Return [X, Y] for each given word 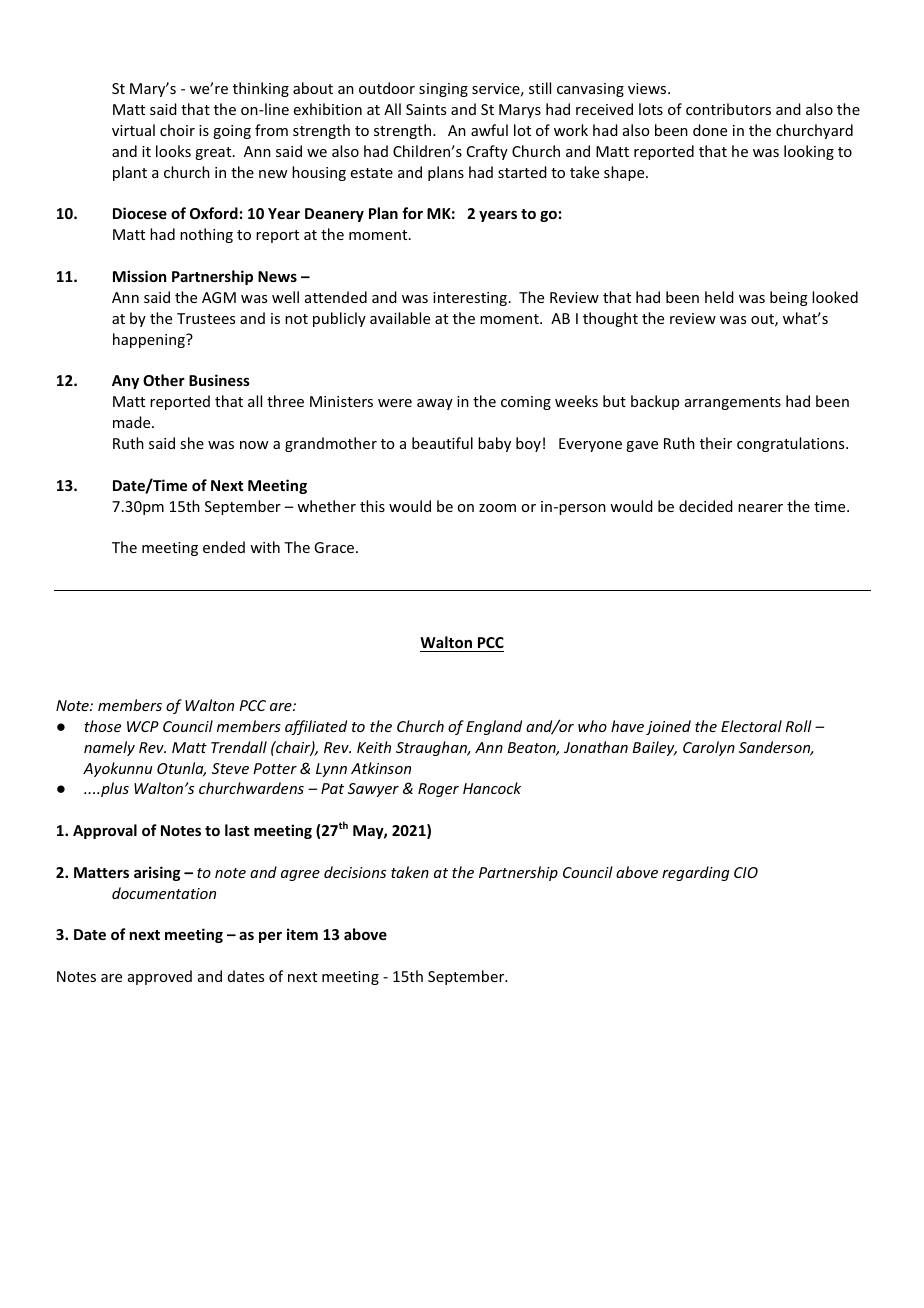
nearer [760, 508]
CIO [746, 872]
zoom [497, 508]
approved [160, 977]
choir [177, 130]
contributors [728, 109]
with [265, 547]
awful [489, 130]
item [302, 934]
